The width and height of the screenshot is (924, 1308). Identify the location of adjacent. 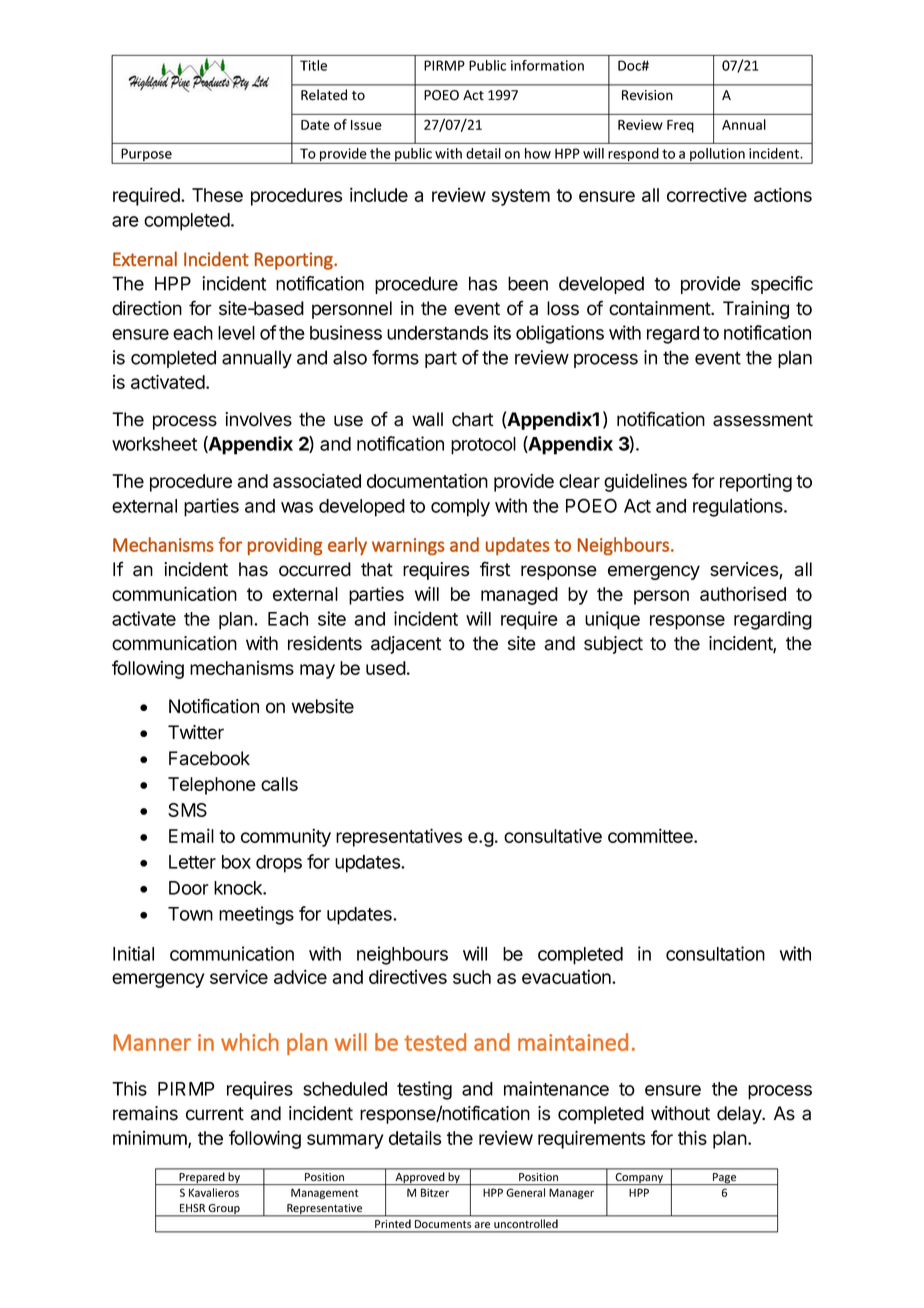
(406, 645).
